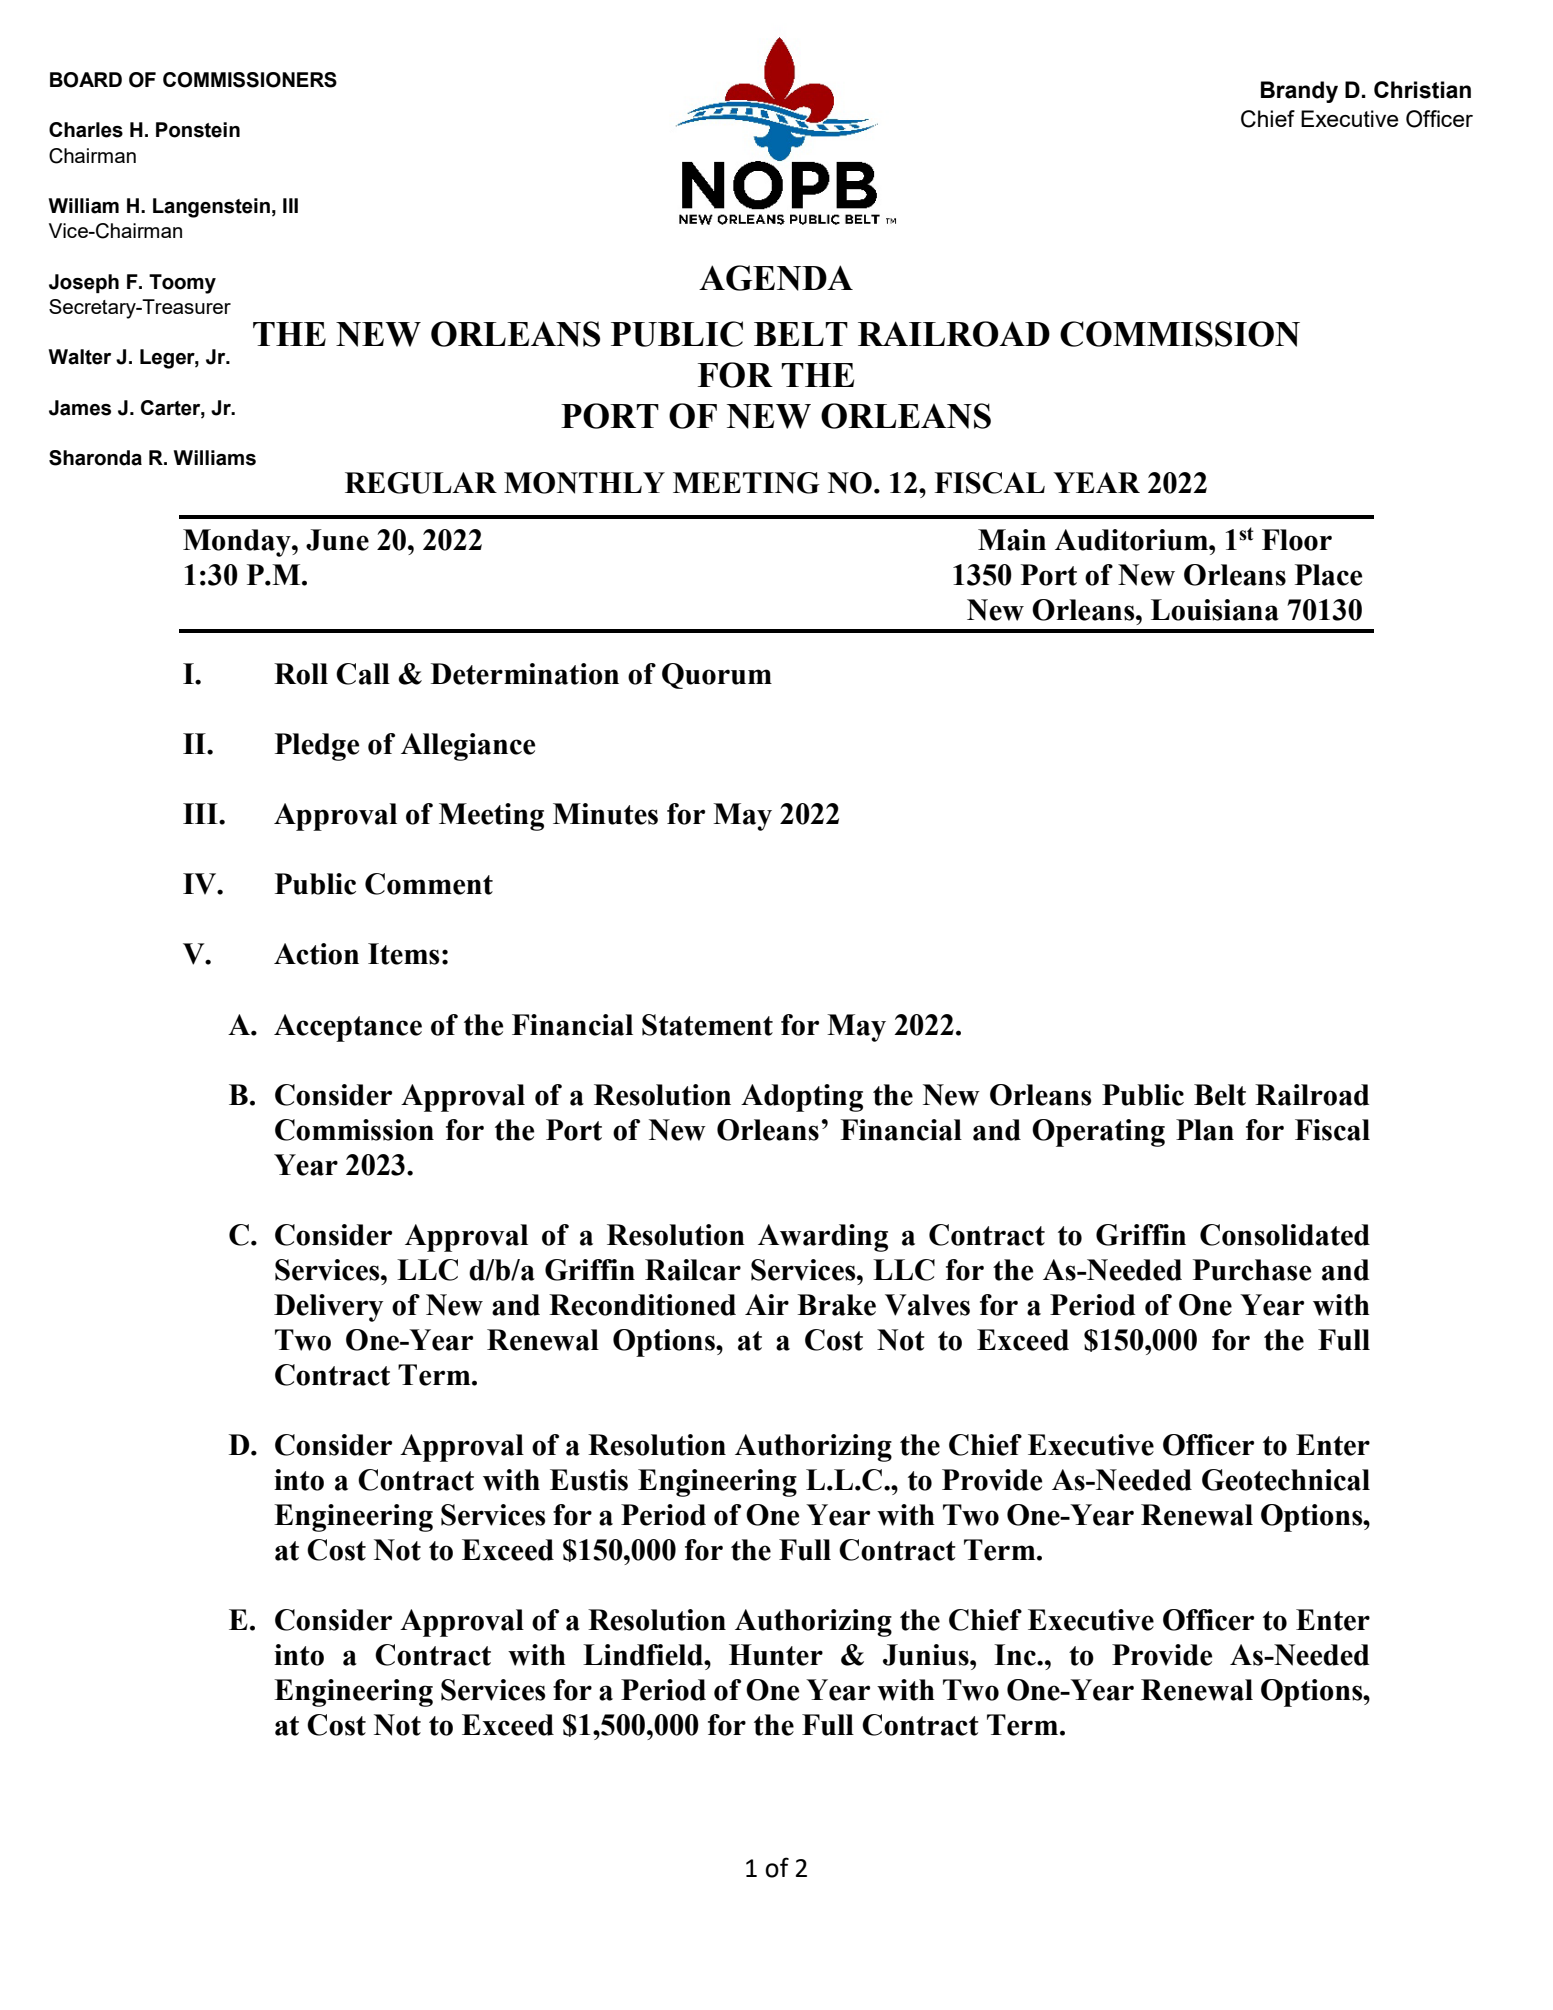 The width and height of the screenshot is (1553, 2010). What do you see at coordinates (589, 1480) in the screenshot?
I see `Eustis` at bounding box center [589, 1480].
